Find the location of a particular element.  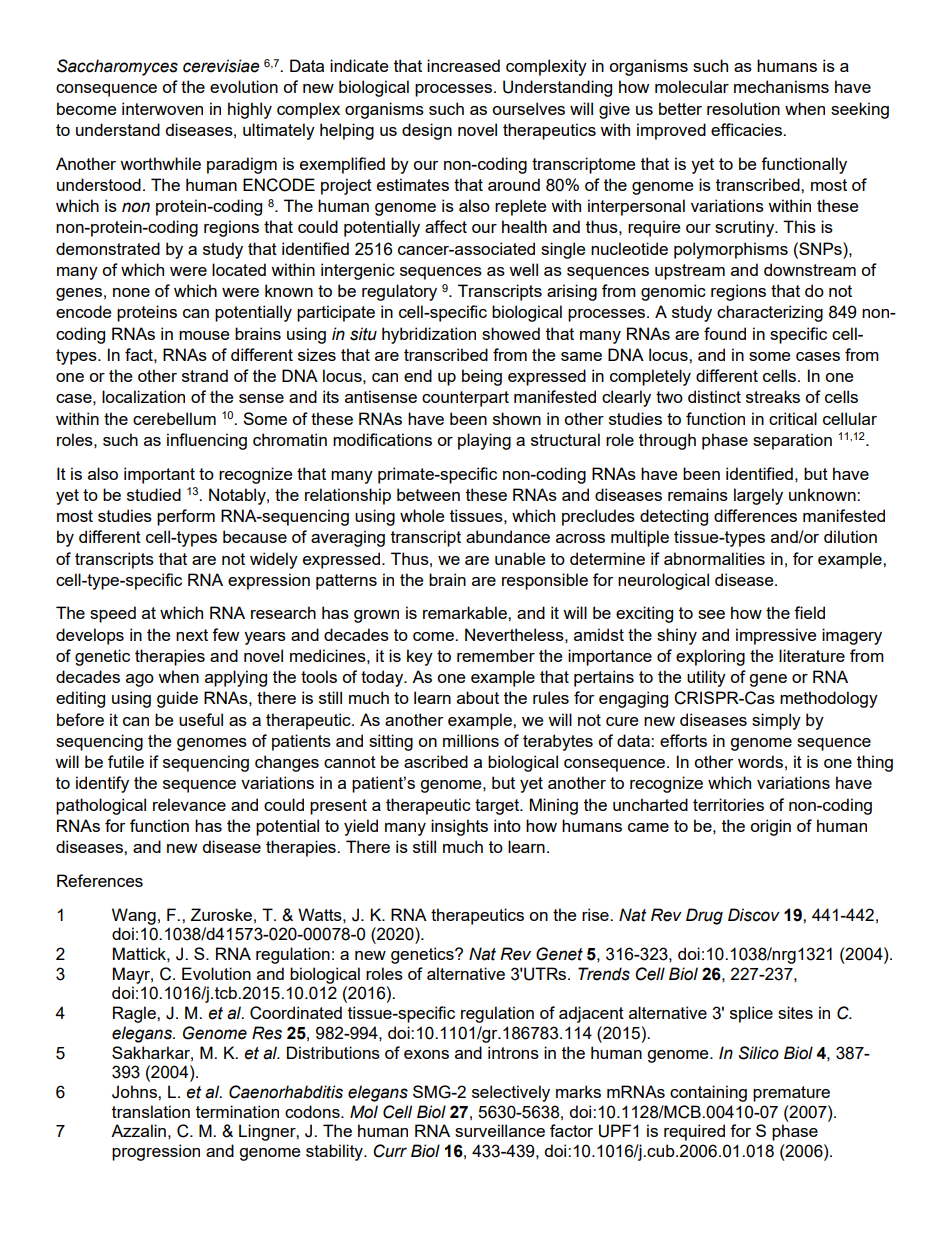

separation is located at coordinates (792, 441).
